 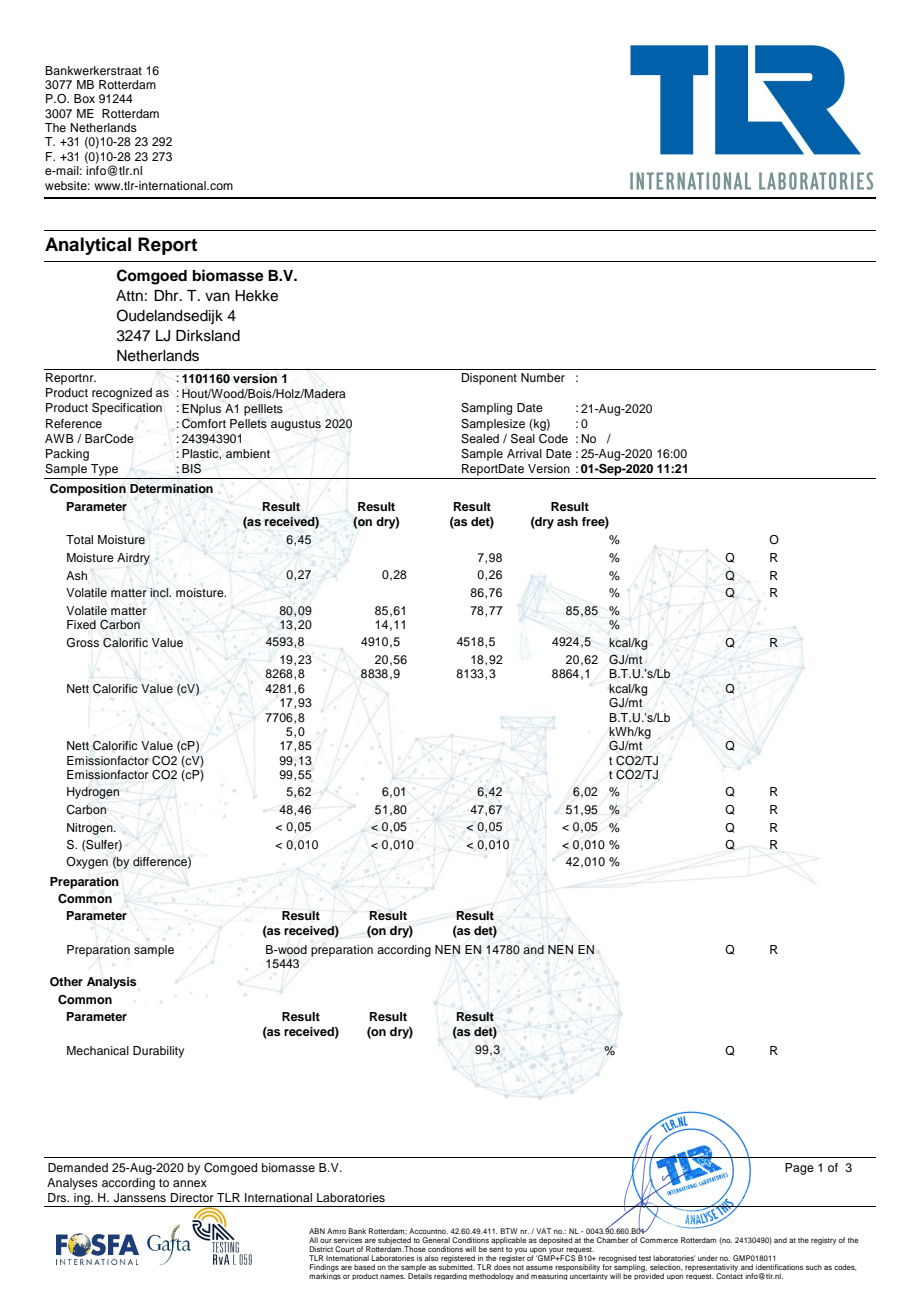 What do you see at coordinates (91, 829) in the image?
I see `Nitrogen` at bounding box center [91, 829].
